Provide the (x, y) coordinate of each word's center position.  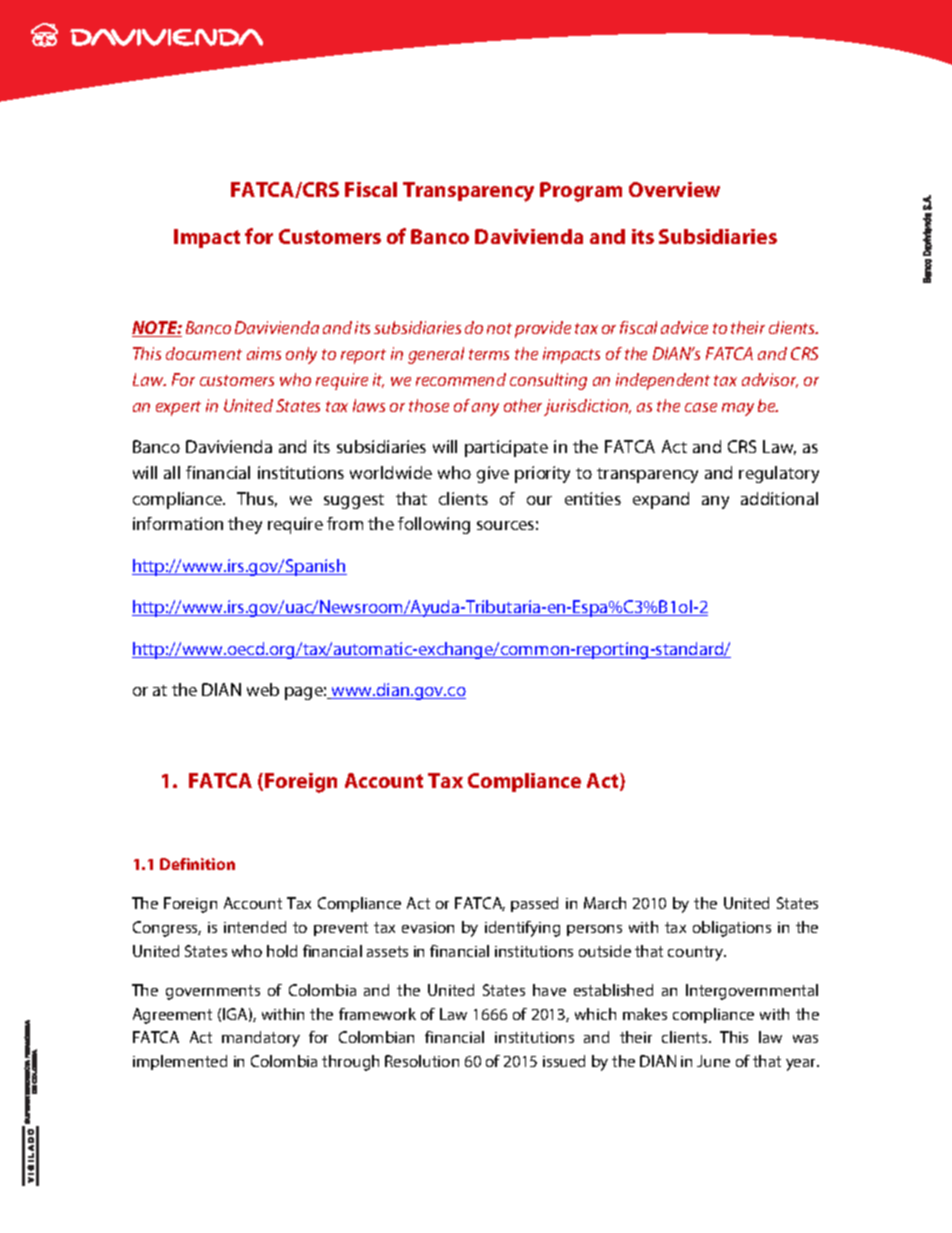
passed (534, 904)
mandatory (261, 1039)
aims (264, 353)
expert (178, 408)
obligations (732, 929)
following (434, 525)
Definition (197, 864)
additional (779, 498)
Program (581, 192)
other (523, 405)
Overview (674, 189)
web (263, 689)
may (738, 409)
